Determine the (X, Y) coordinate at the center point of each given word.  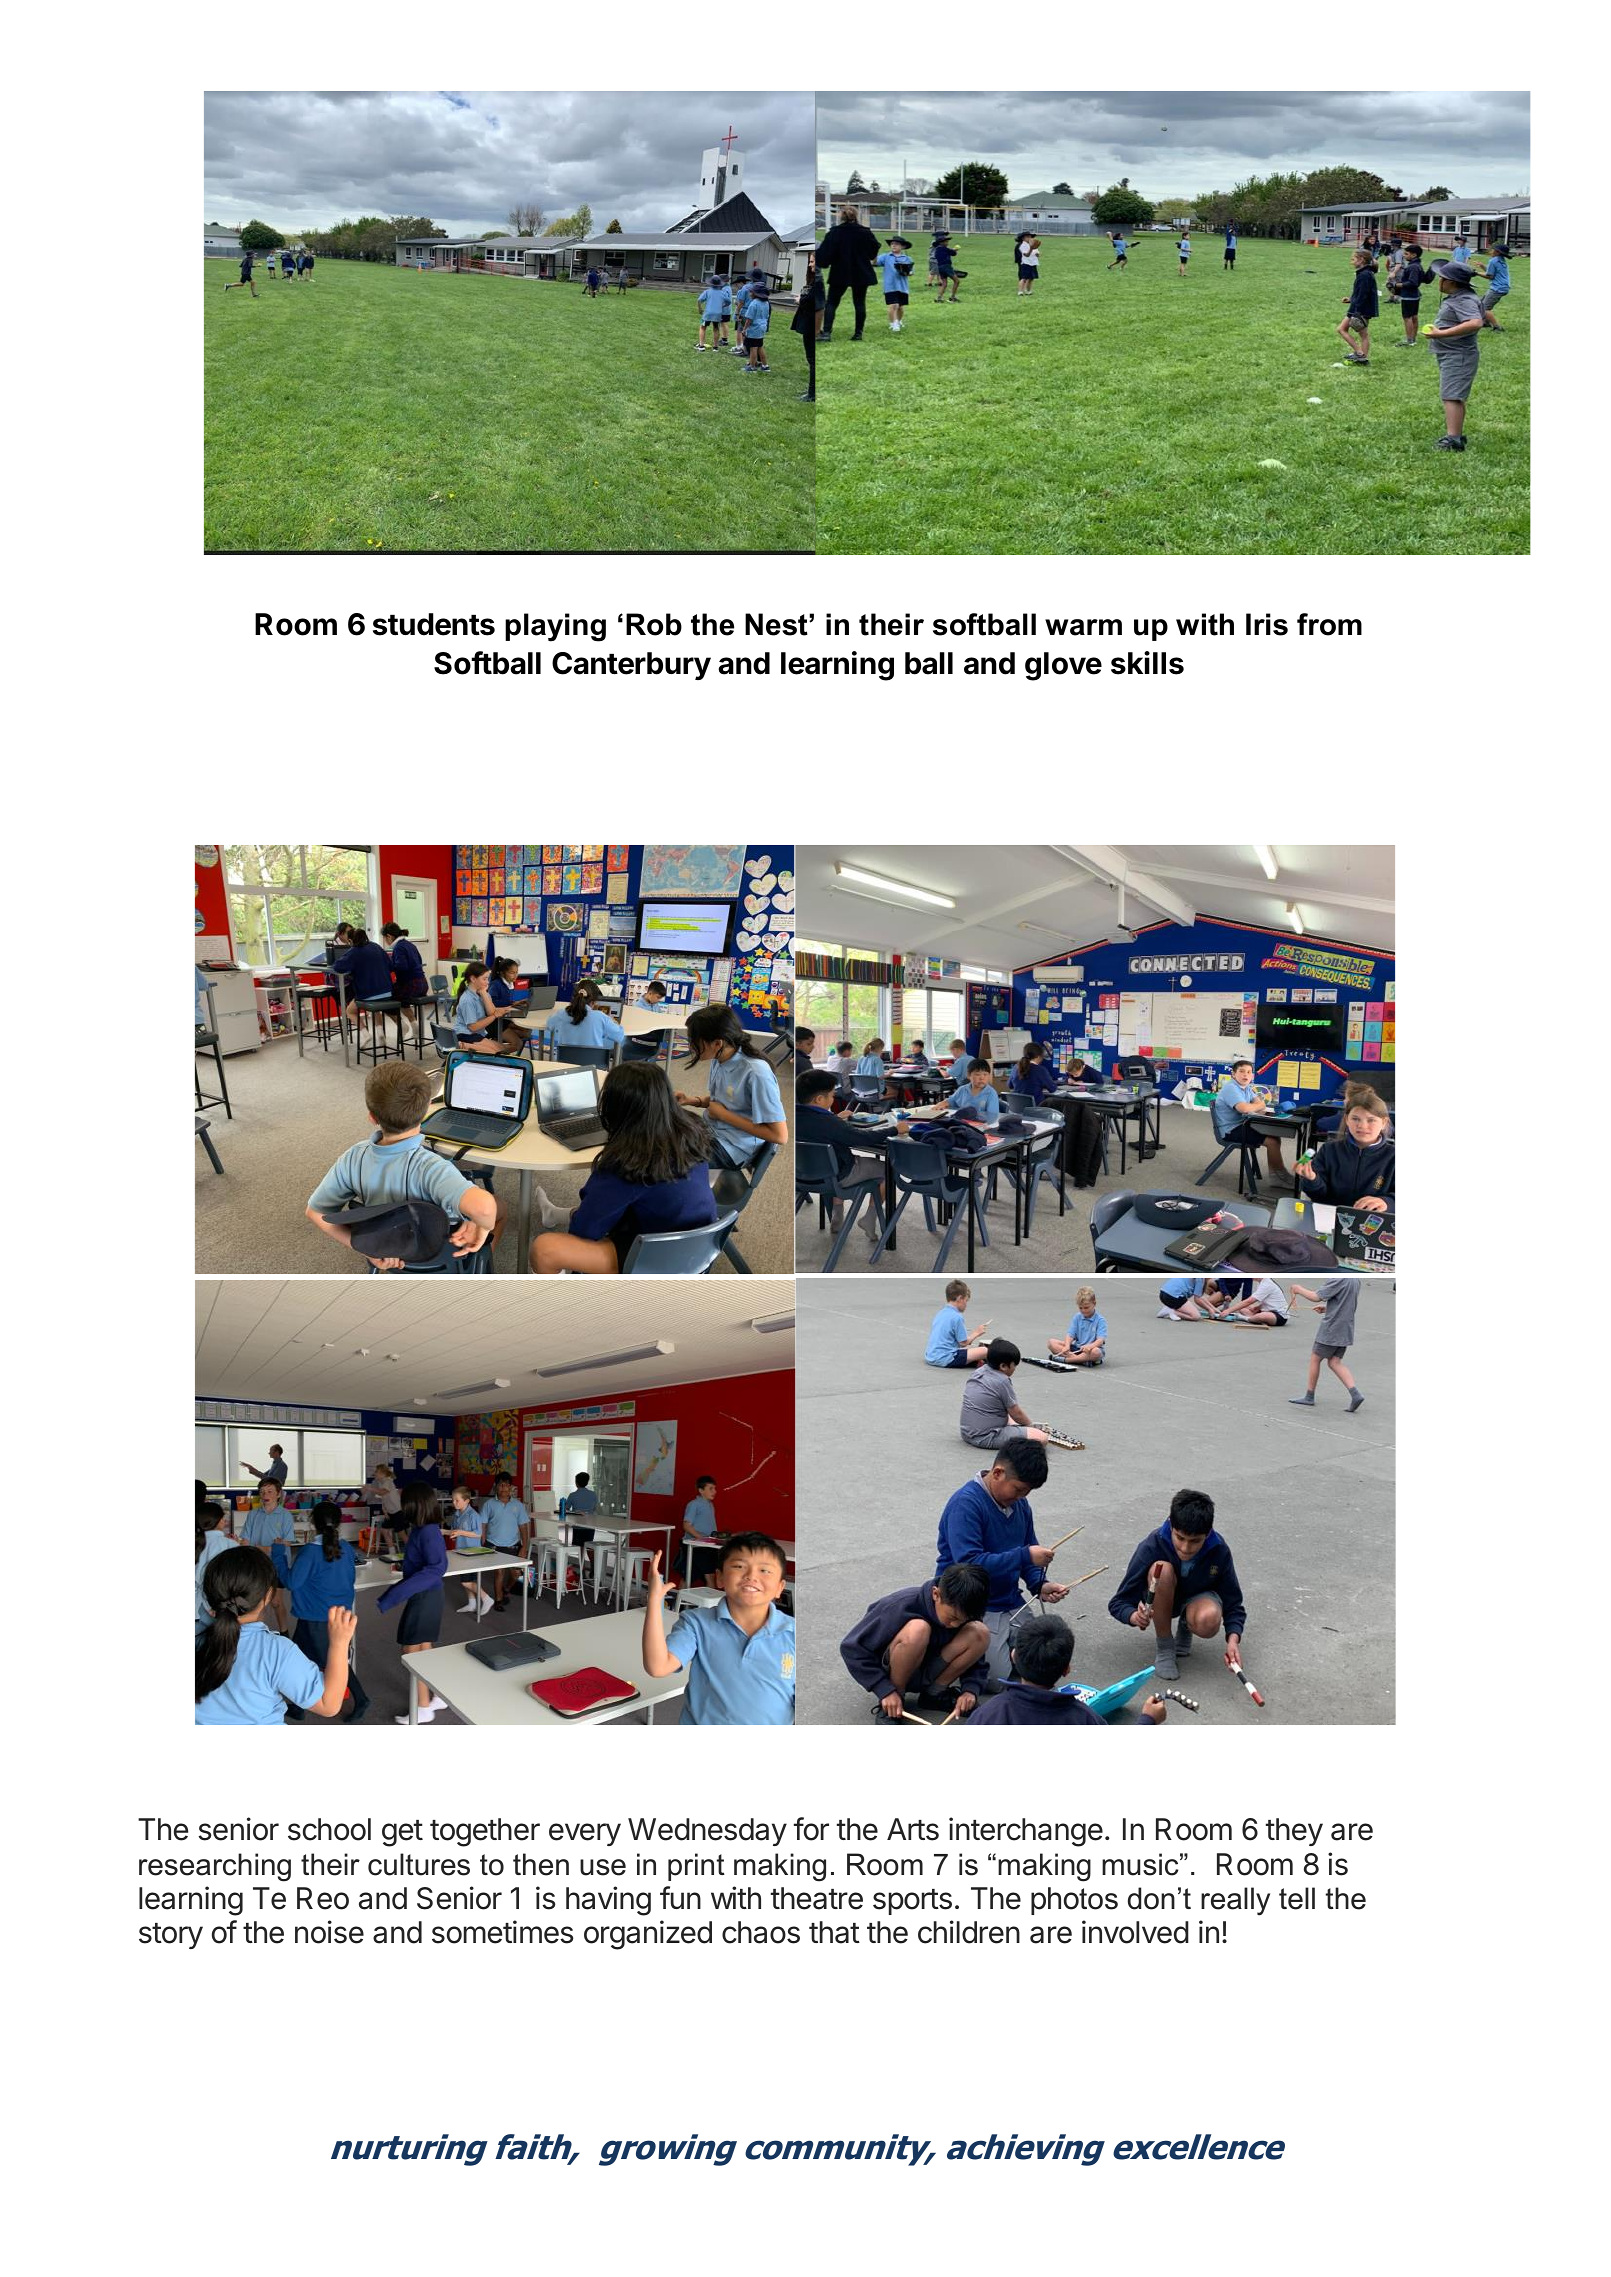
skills (1147, 663)
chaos (761, 1932)
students (434, 624)
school (329, 1829)
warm (1083, 627)
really (1235, 1901)
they (1294, 1832)
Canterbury (631, 666)
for (811, 1829)
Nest (777, 624)
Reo (323, 1898)
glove (1063, 666)
